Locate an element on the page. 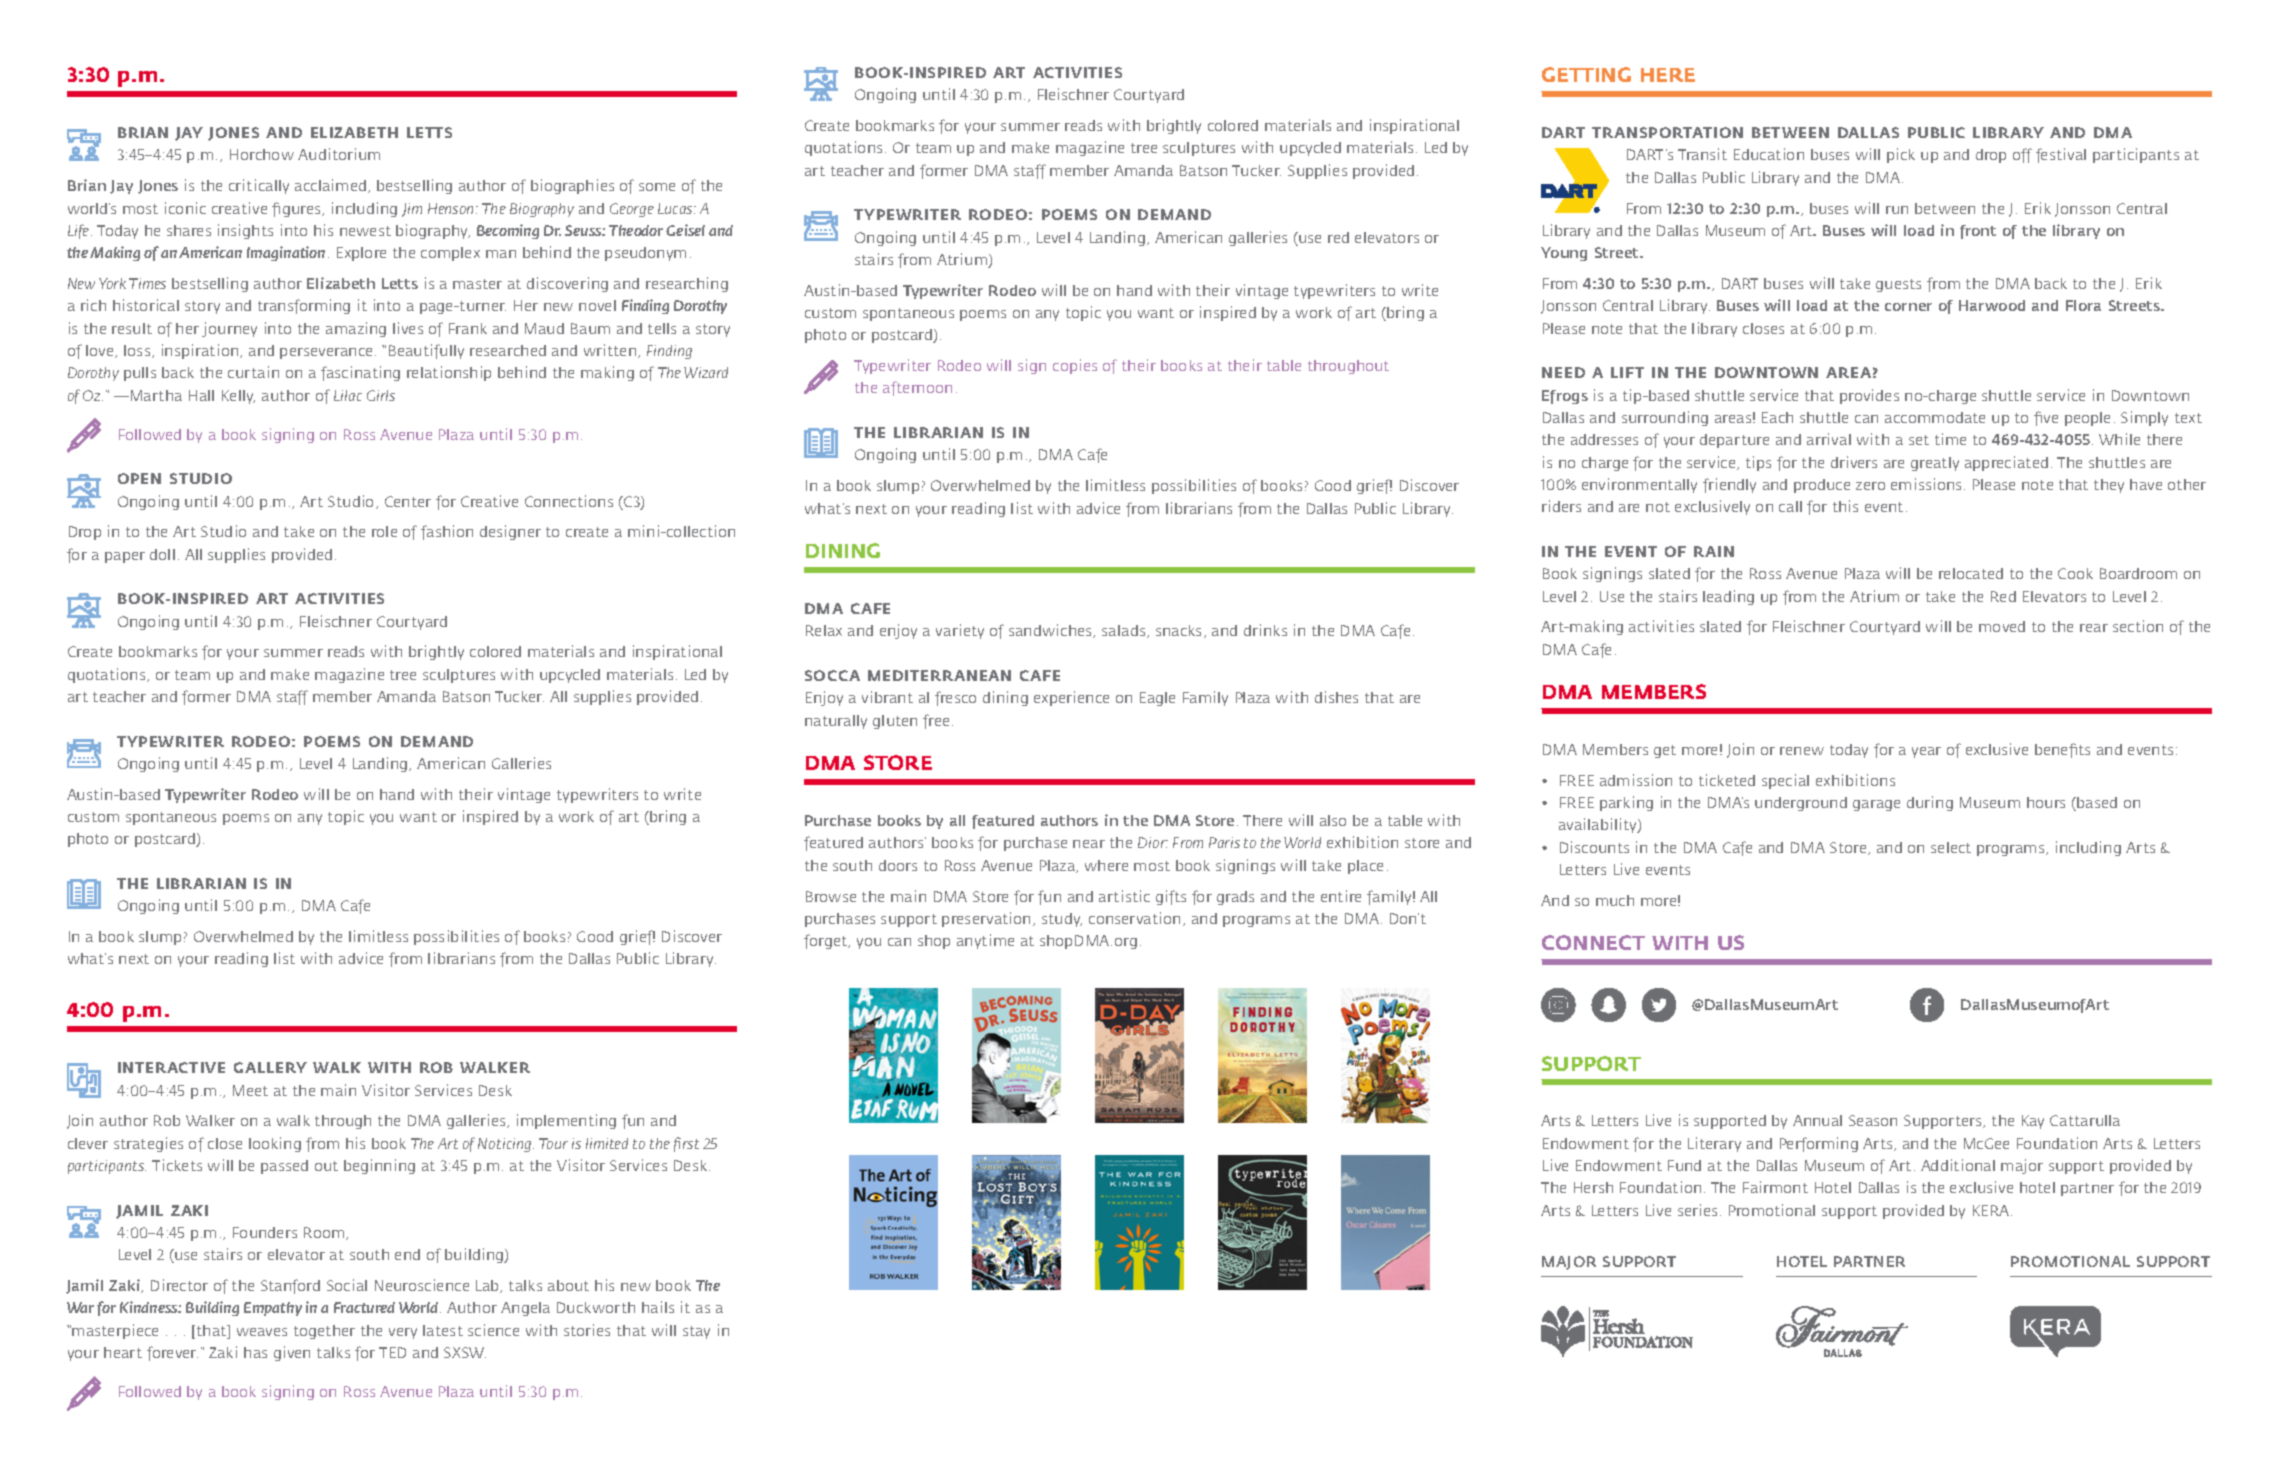 The image size is (2279, 1474). GETTING is located at coordinates (1586, 74).
